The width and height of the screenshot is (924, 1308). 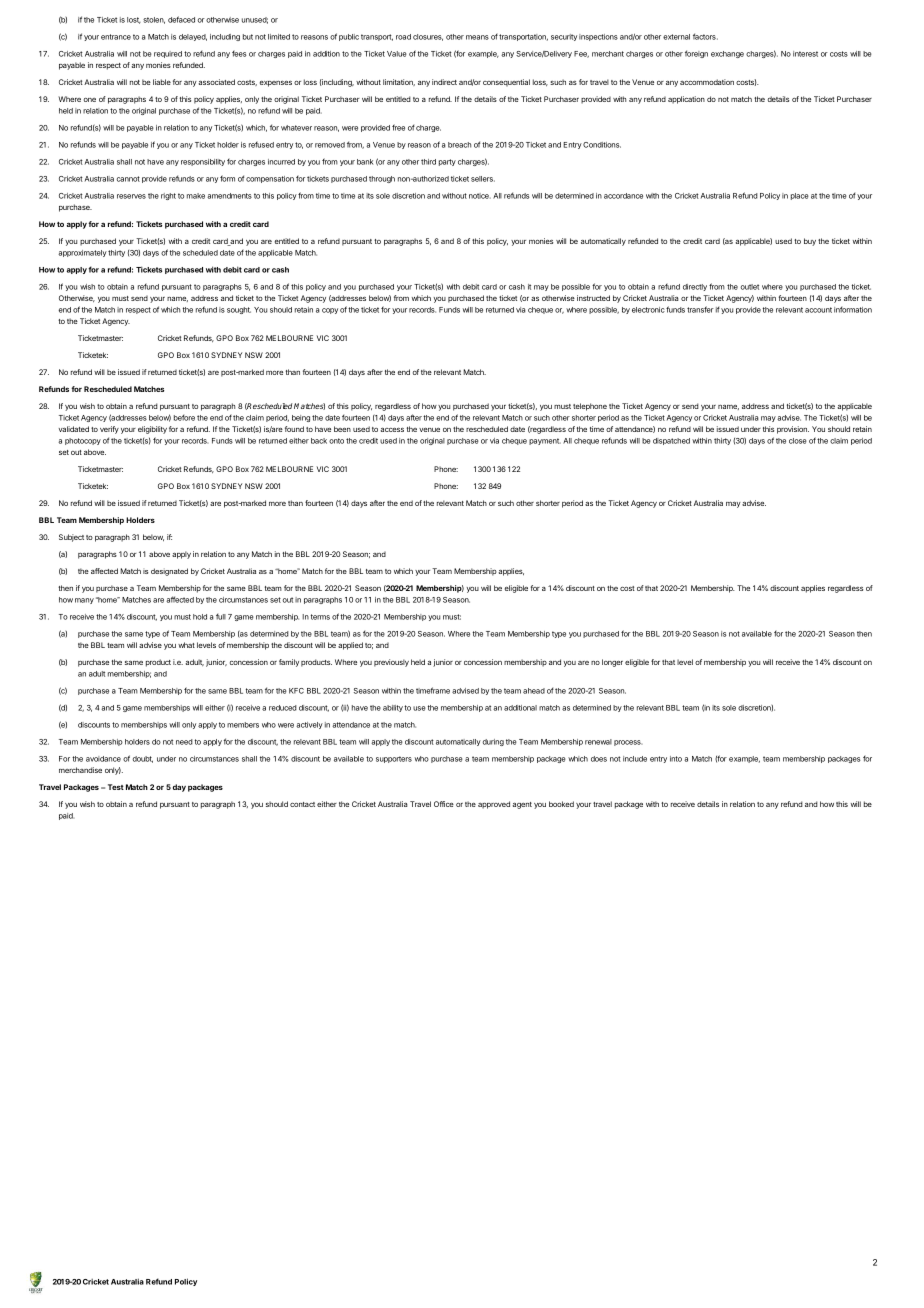 What do you see at coordinates (793, 430) in the screenshot?
I see `provision` at bounding box center [793, 430].
